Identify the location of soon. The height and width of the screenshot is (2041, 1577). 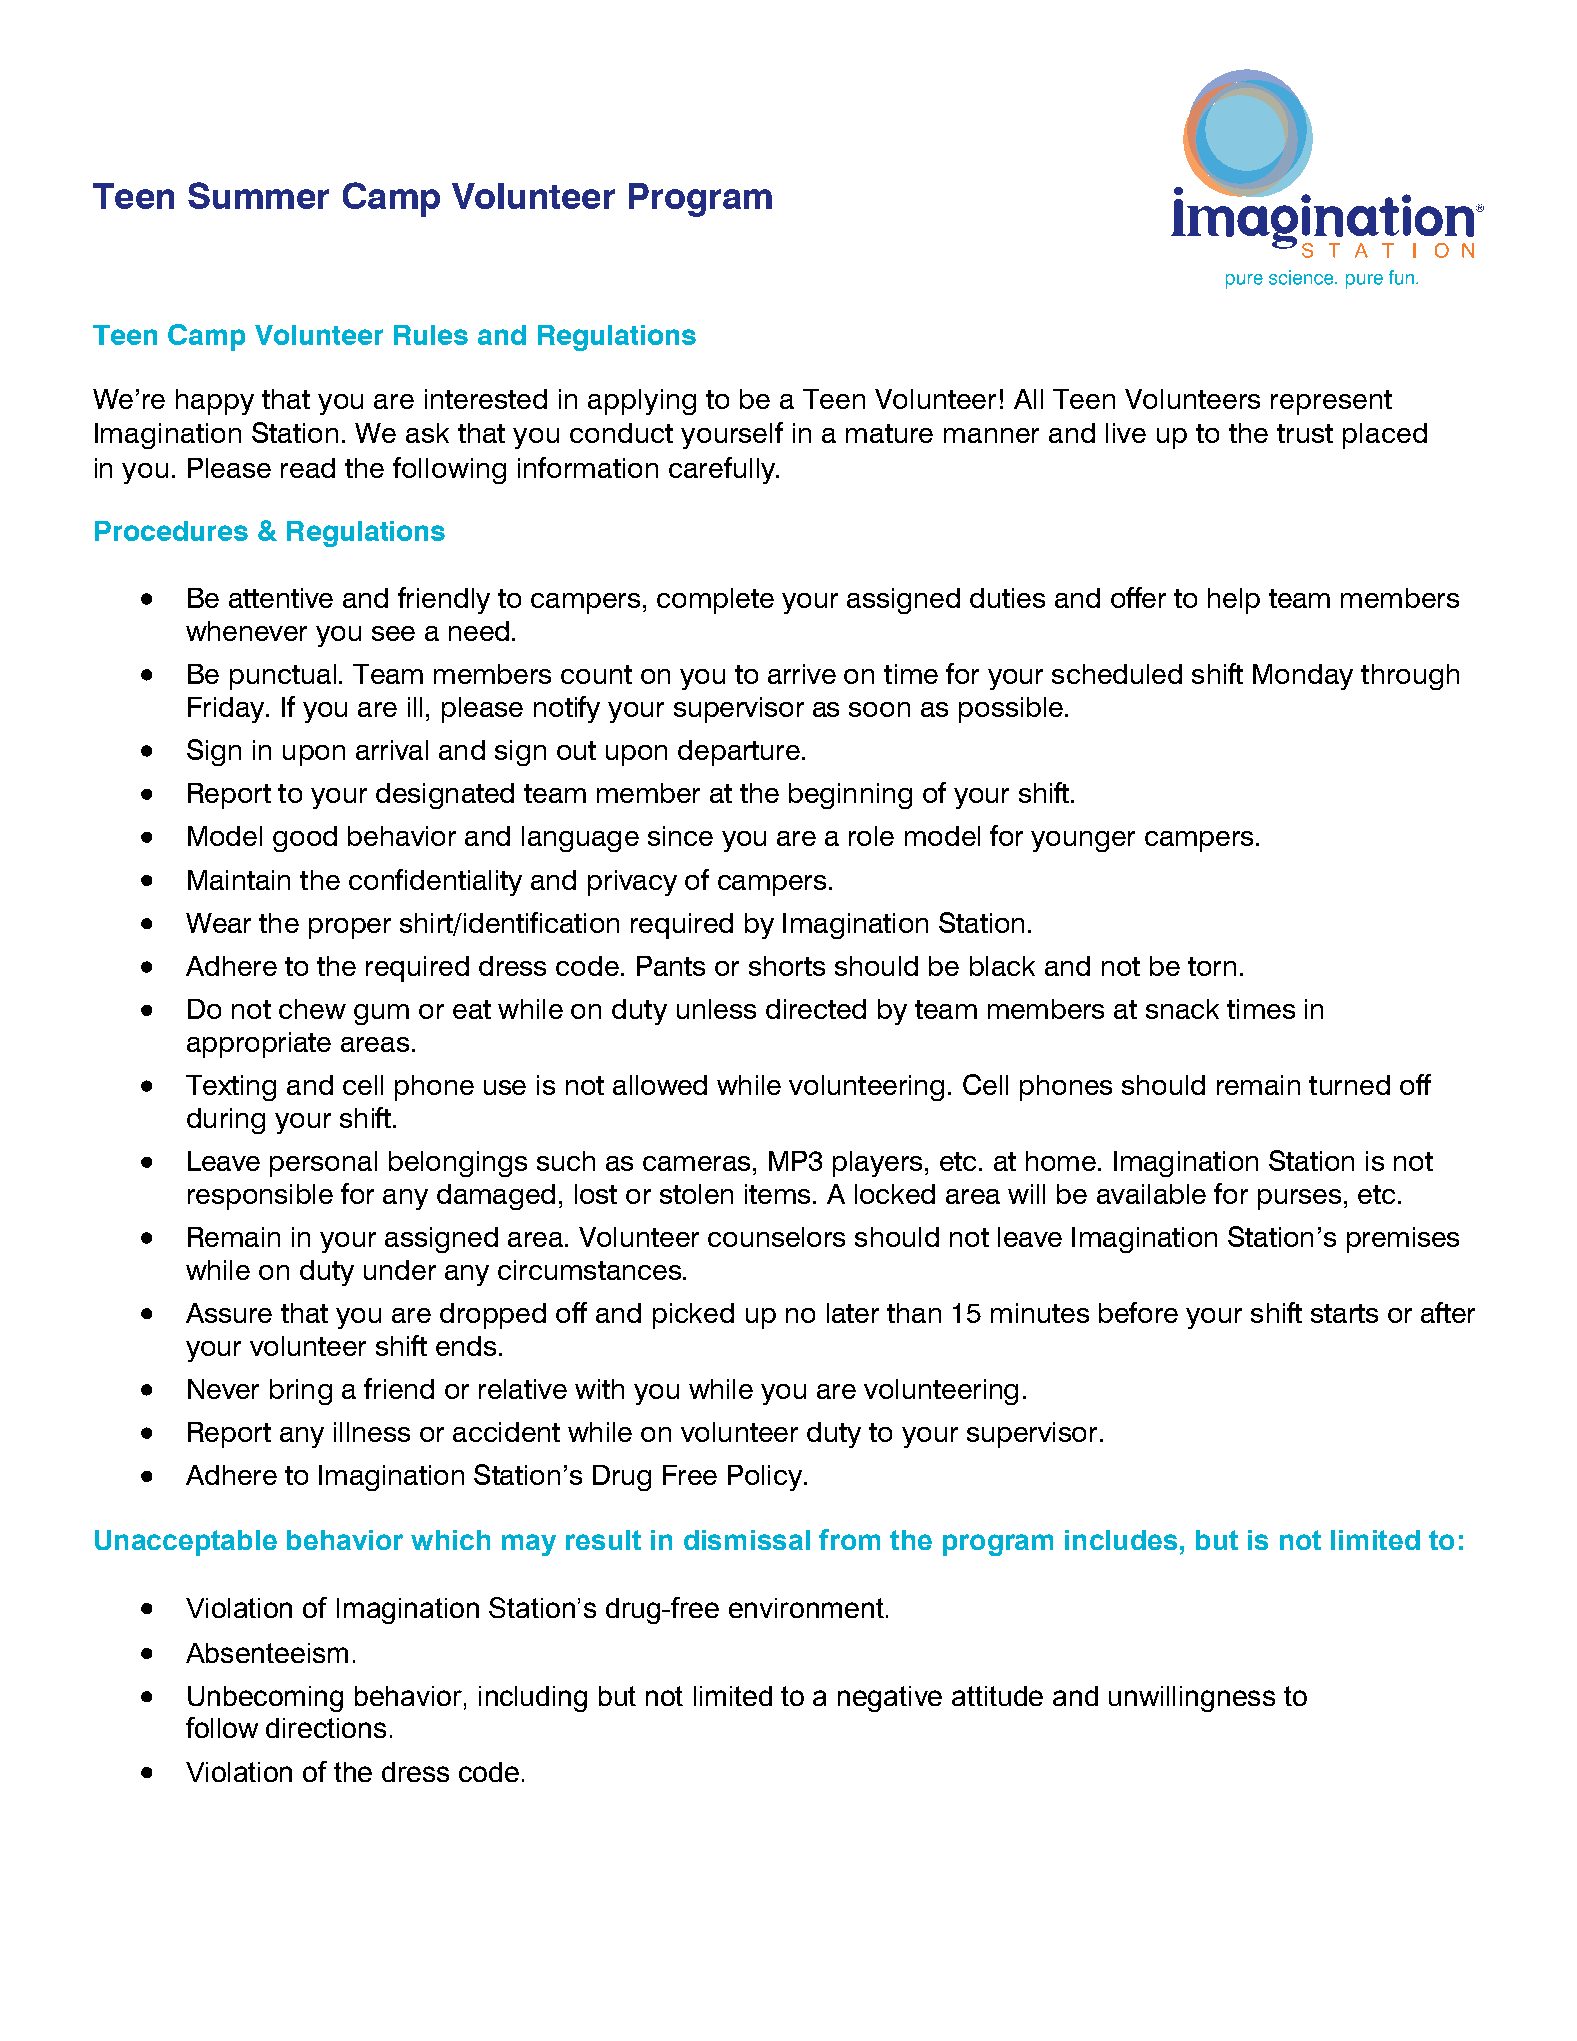
(879, 709).
